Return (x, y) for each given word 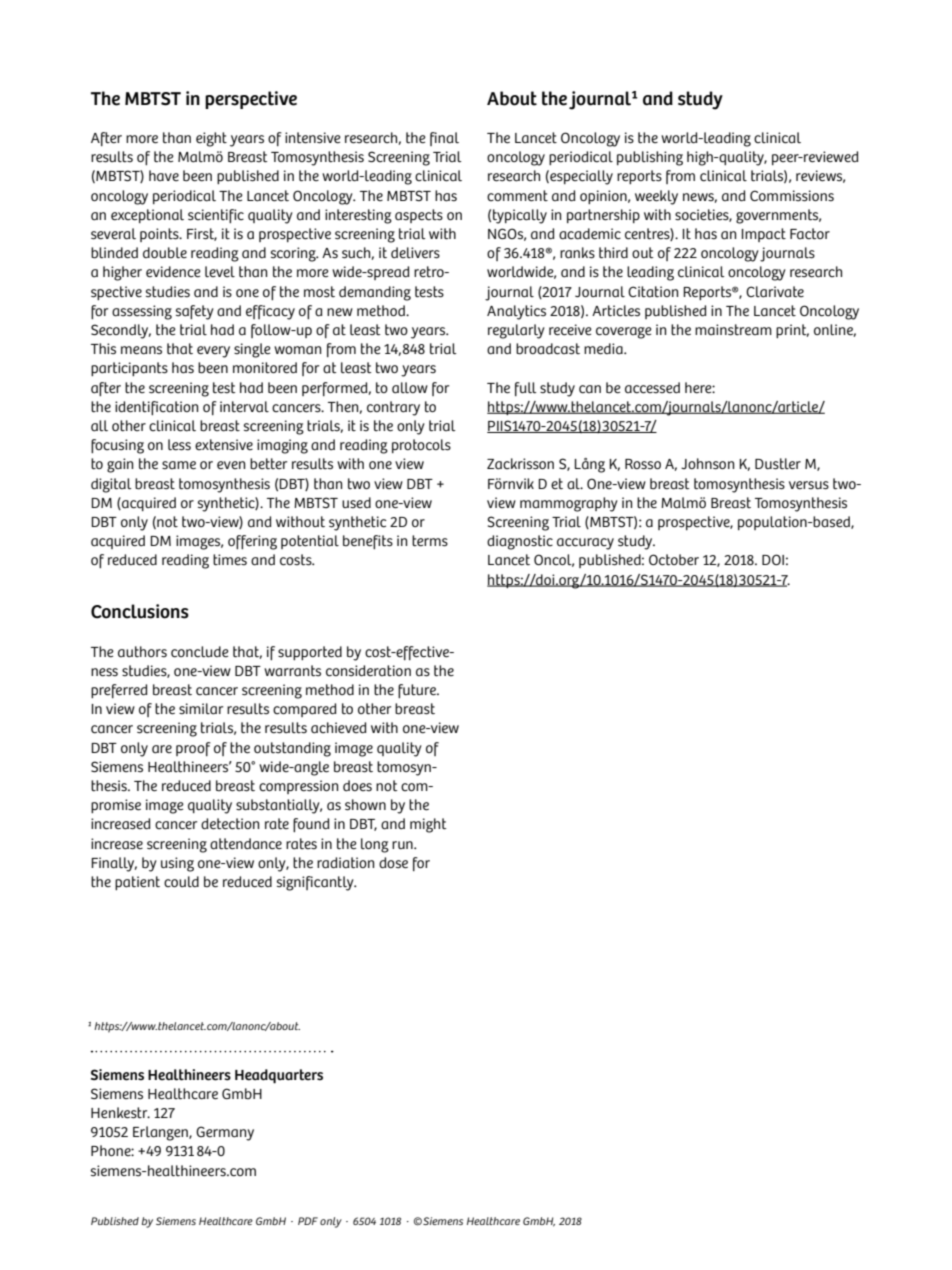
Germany (225, 1133)
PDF (308, 1221)
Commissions (792, 196)
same (179, 465)
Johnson (707, 464)
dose (393, 863)
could (181, 881)
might (428, 825)
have (164, 175)
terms (430, 541)
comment (517, 196)
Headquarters (279, 1076)
